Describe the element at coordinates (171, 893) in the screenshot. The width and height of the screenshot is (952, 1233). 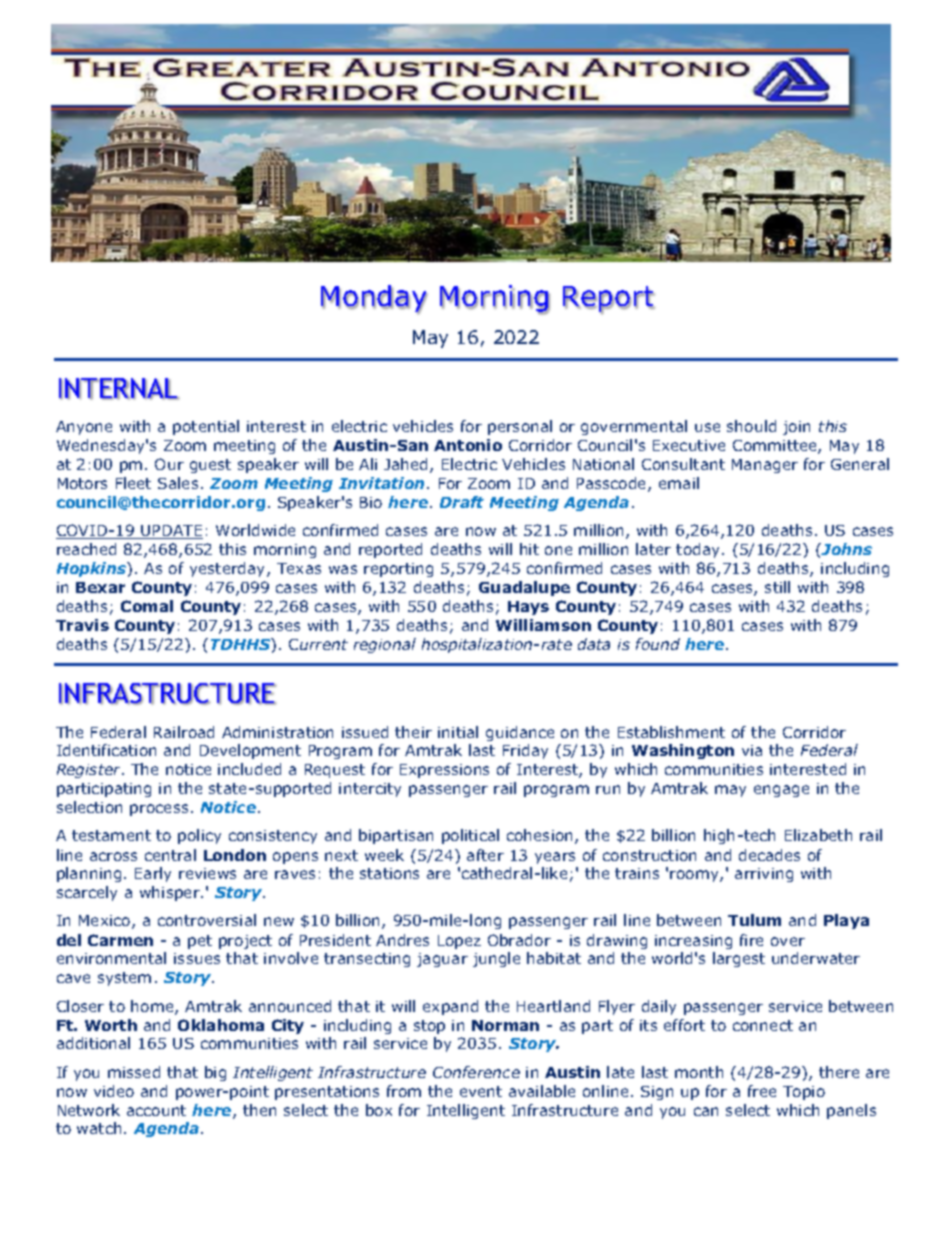
I see `whisper` at that location.
